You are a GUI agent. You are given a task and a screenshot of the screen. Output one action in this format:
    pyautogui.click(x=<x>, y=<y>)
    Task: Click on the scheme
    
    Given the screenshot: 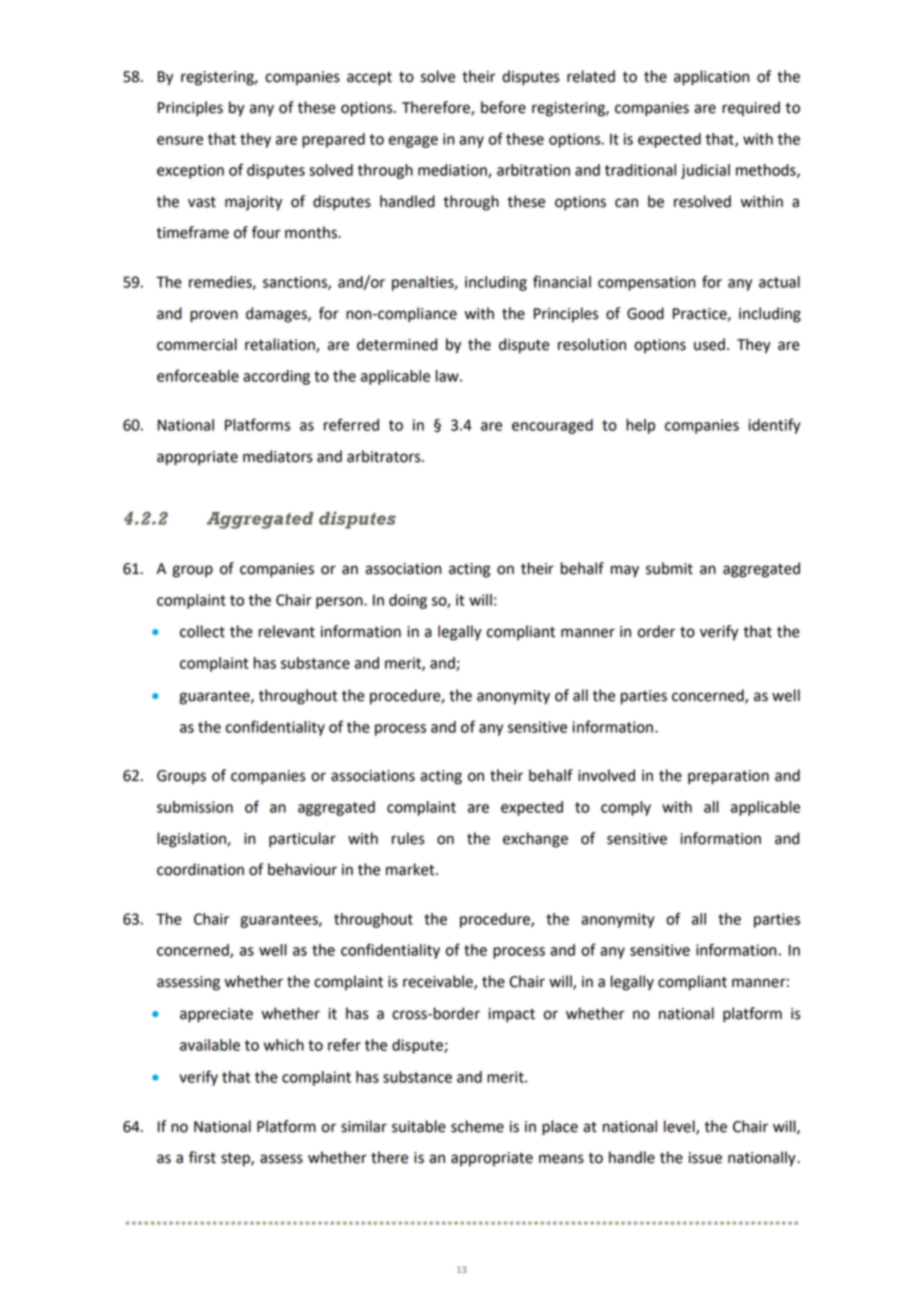 What is the action you would take?
    pyautogui.click(x=477, y=1126)
